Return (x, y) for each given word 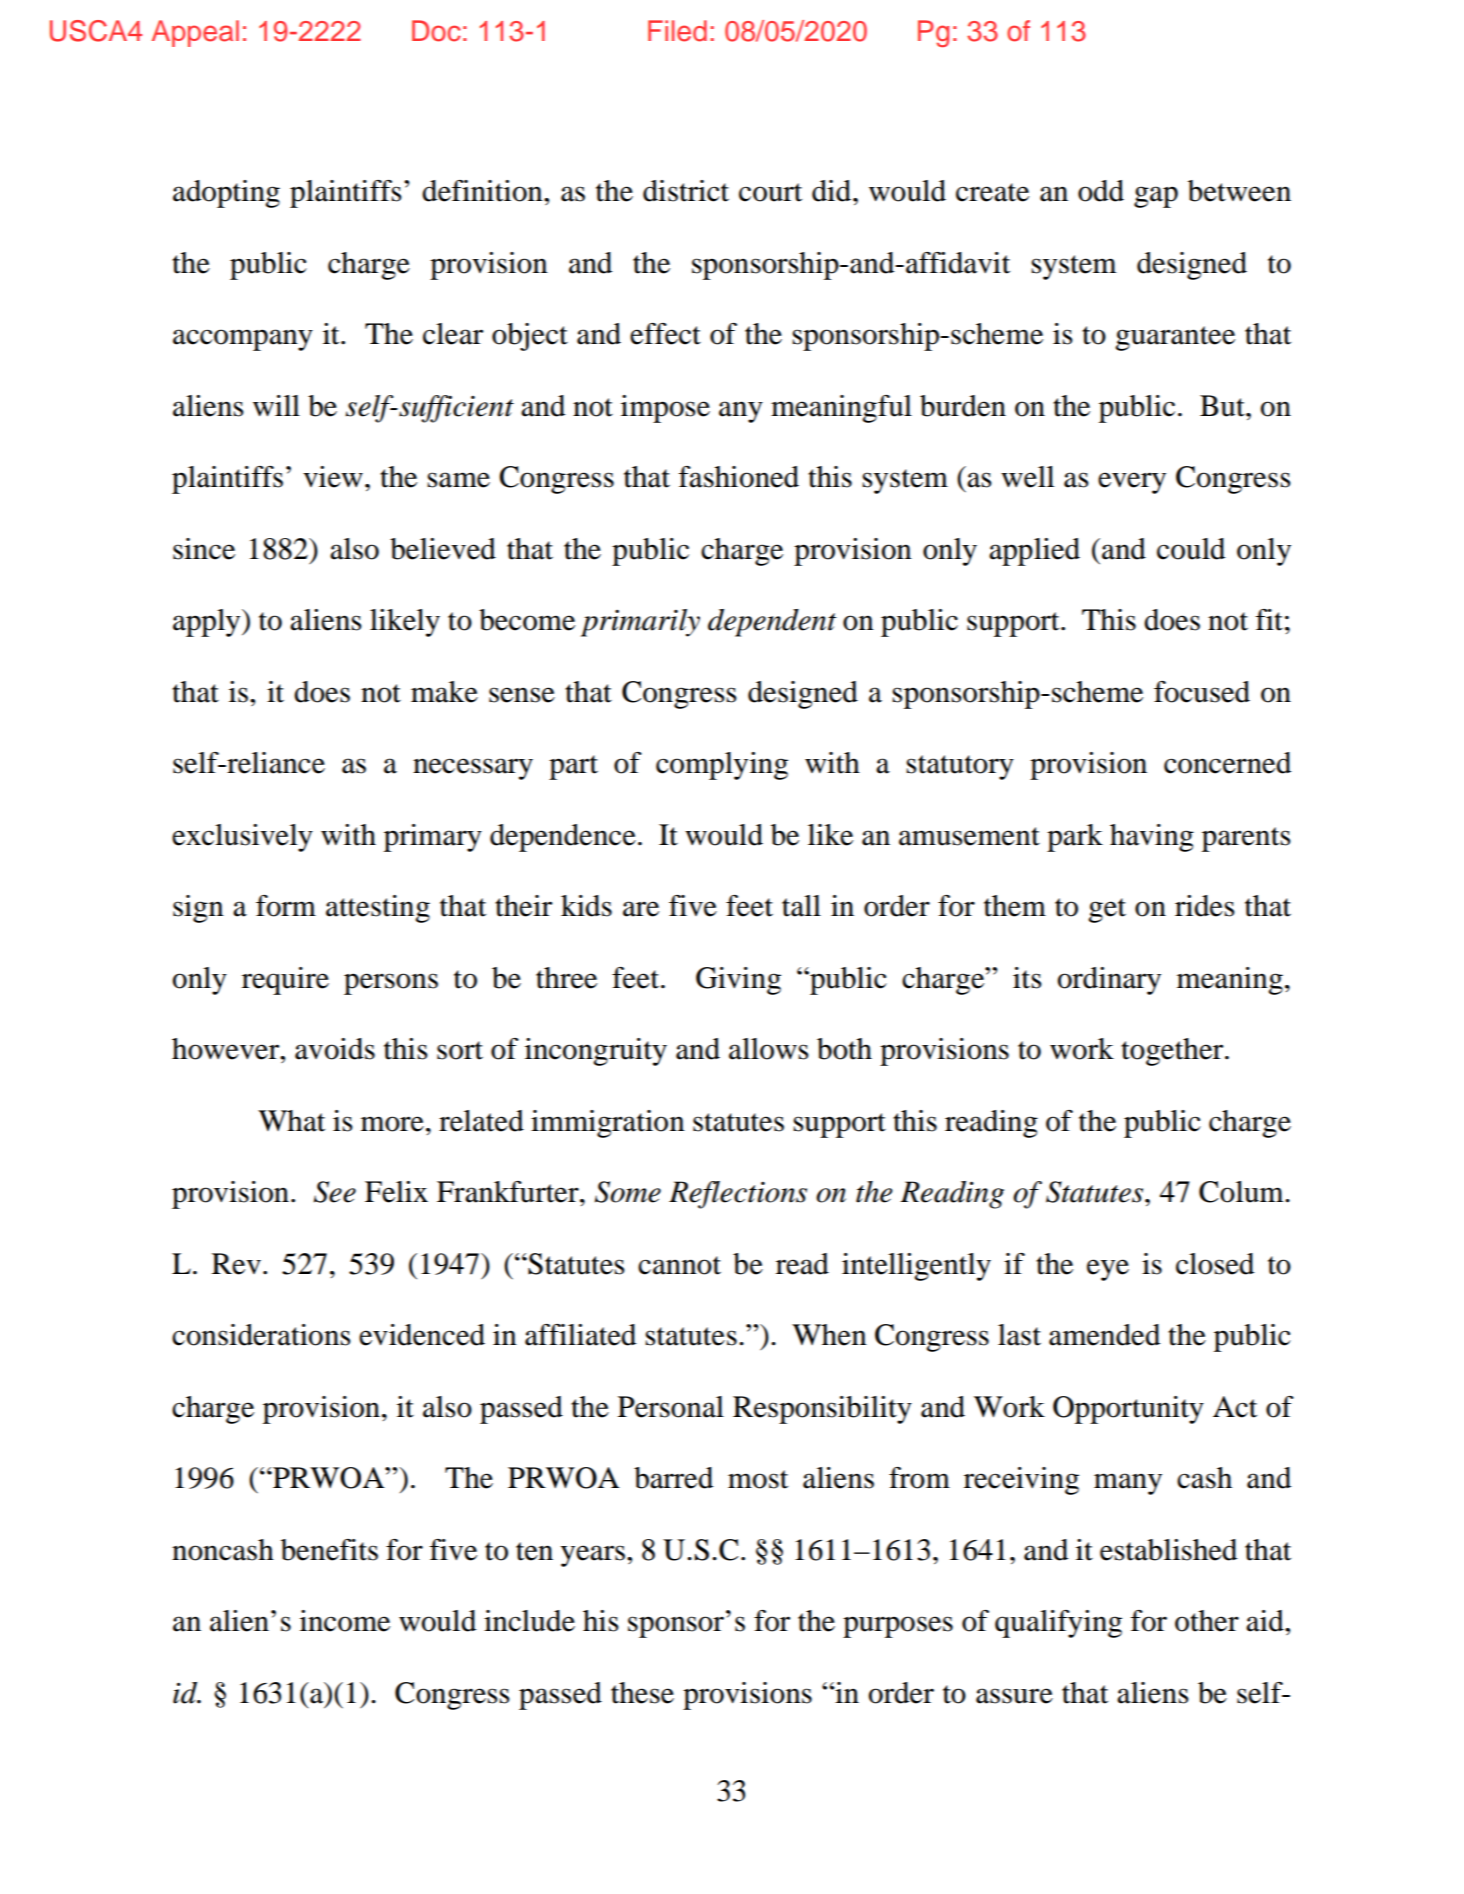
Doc (436, 31)
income (345, 1621)
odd (1101, 191)
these (642, 1693)
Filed (677, 31)
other (1207, 1621)
